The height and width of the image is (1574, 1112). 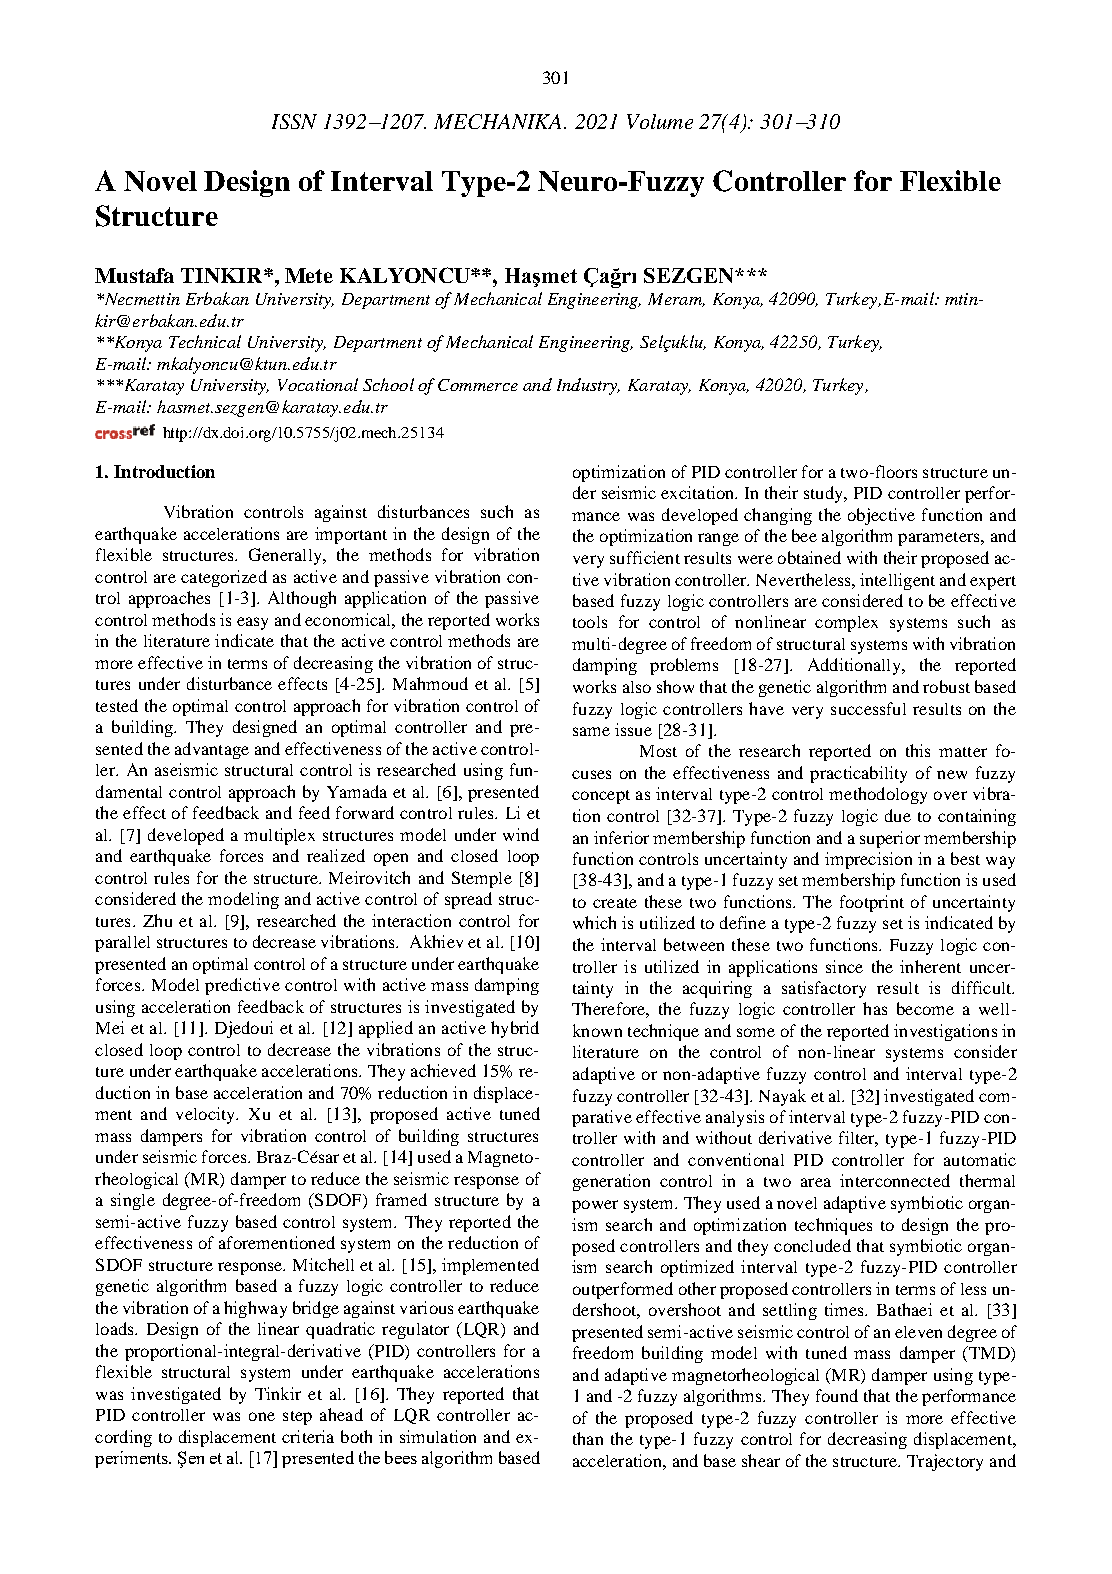 What do you see at coordinates (601, 797) in the image?
I see `concept` at bounding box center [601, 797].
